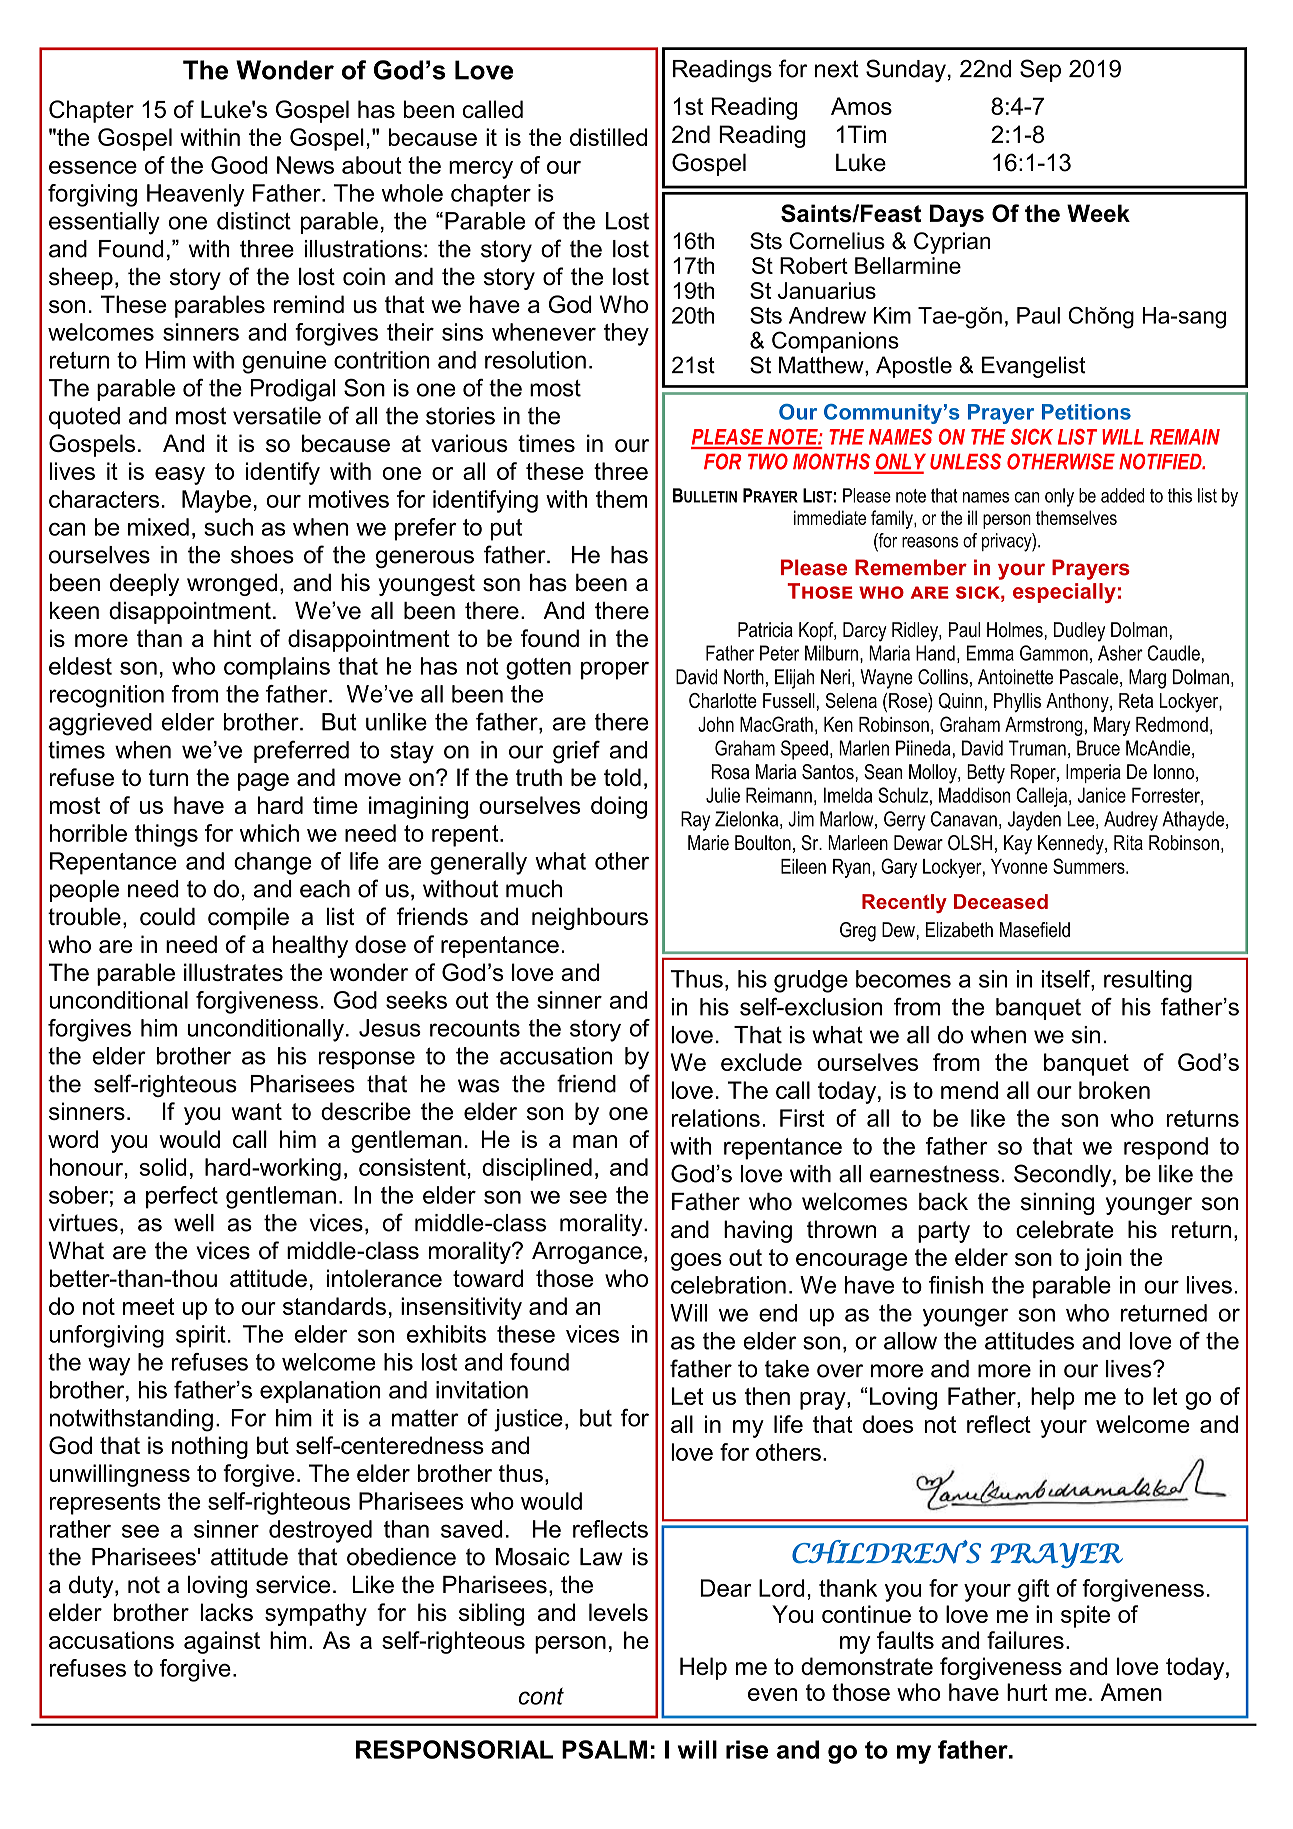 The height and width of the screenshot is (1829, 1293). What do you see at coordinates (1114, 1090) in the screenshot?
I see `broken` at bounding box center [1114, 1090].
